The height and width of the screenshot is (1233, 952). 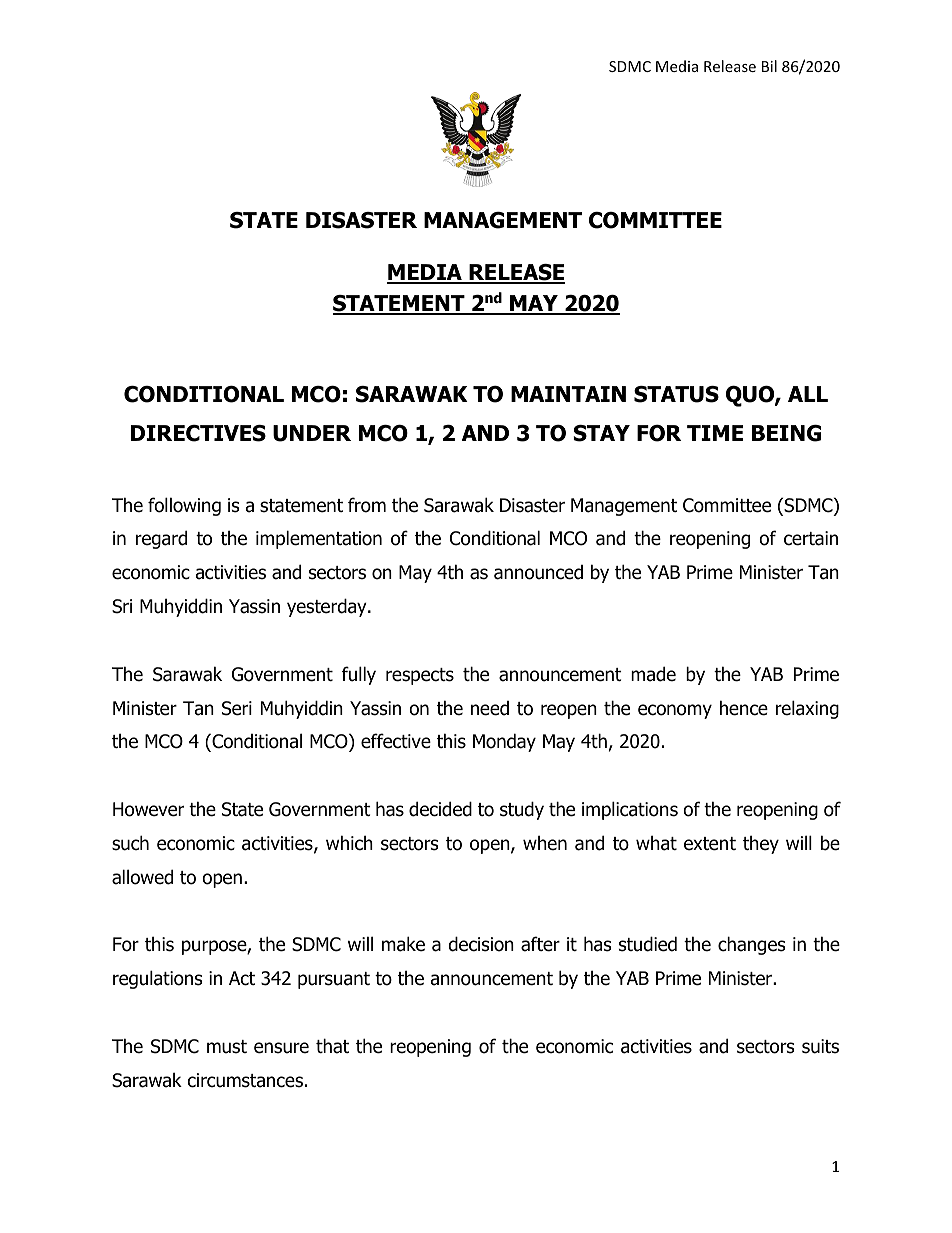 What do you see at coordinates (490, 708) in the screenshot?
I see `need` at bounding box center [490, 708].
